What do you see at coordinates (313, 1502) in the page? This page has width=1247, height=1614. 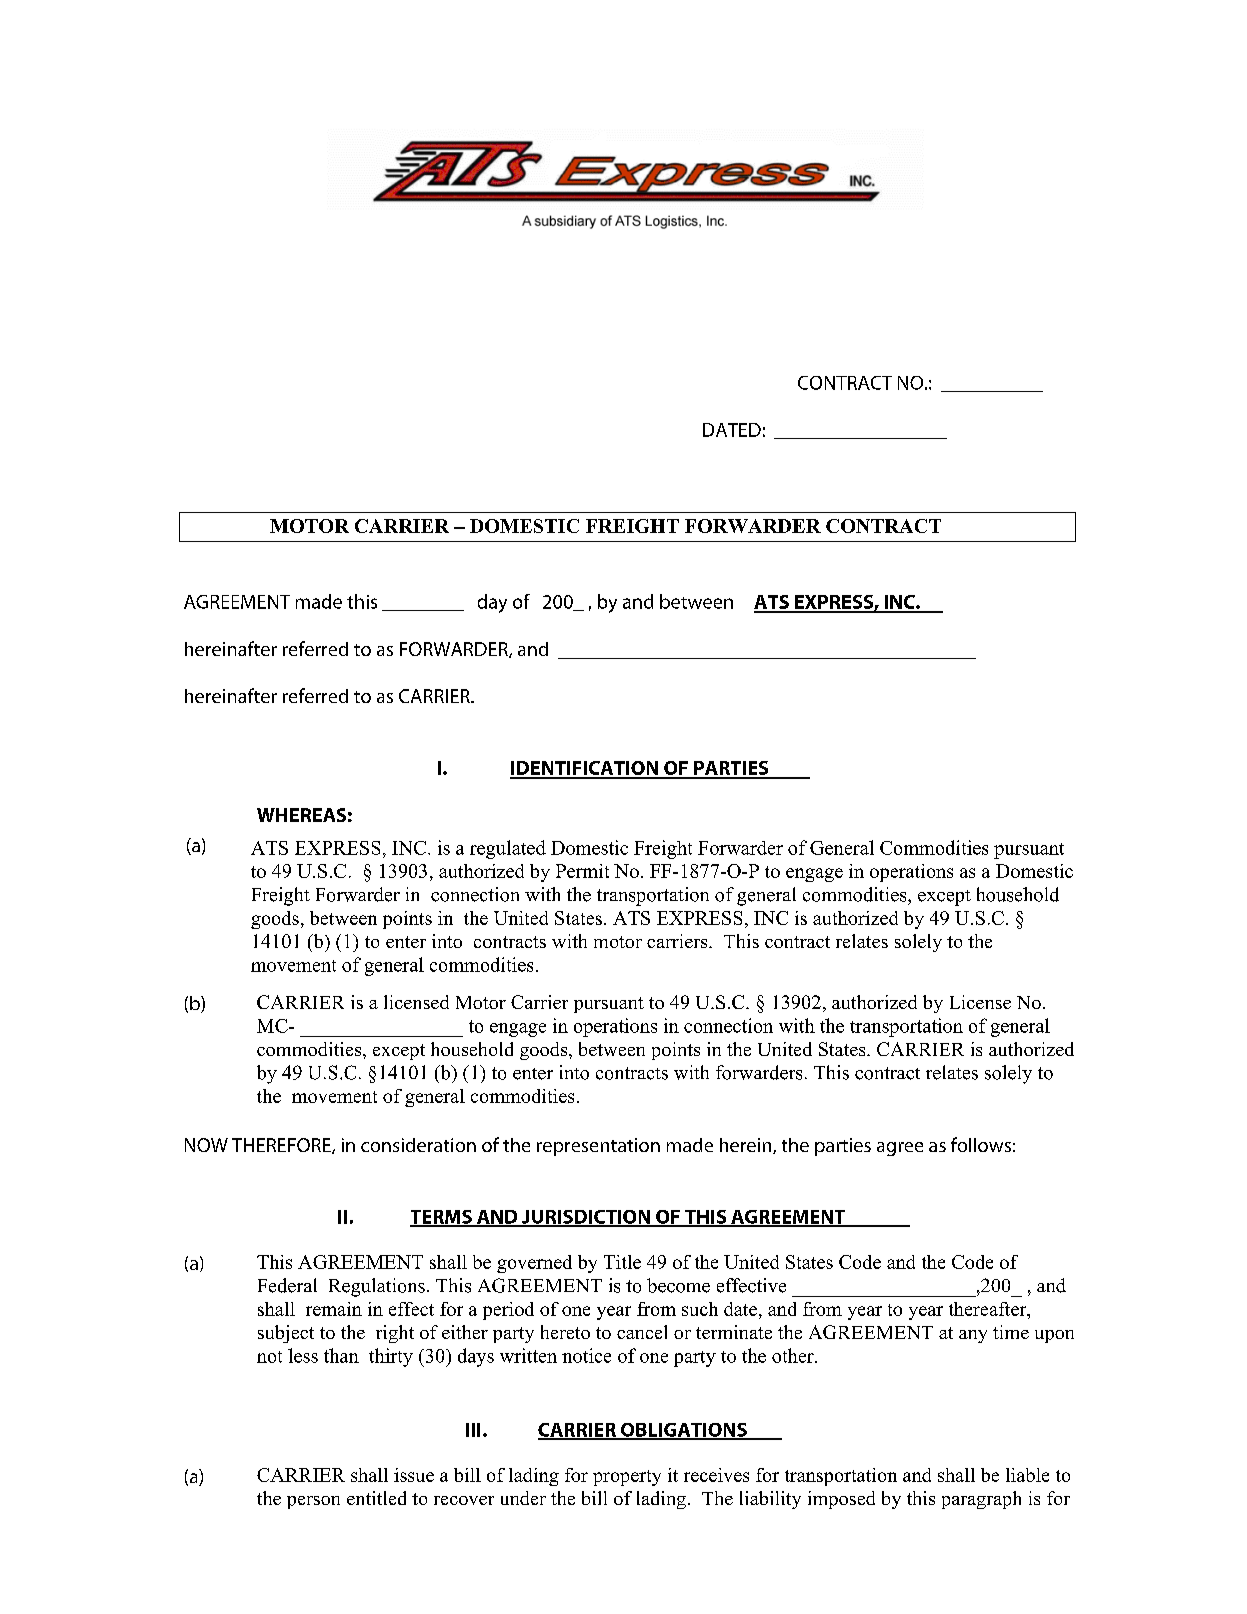 I see `person` at bounding box center [313, 1502].
